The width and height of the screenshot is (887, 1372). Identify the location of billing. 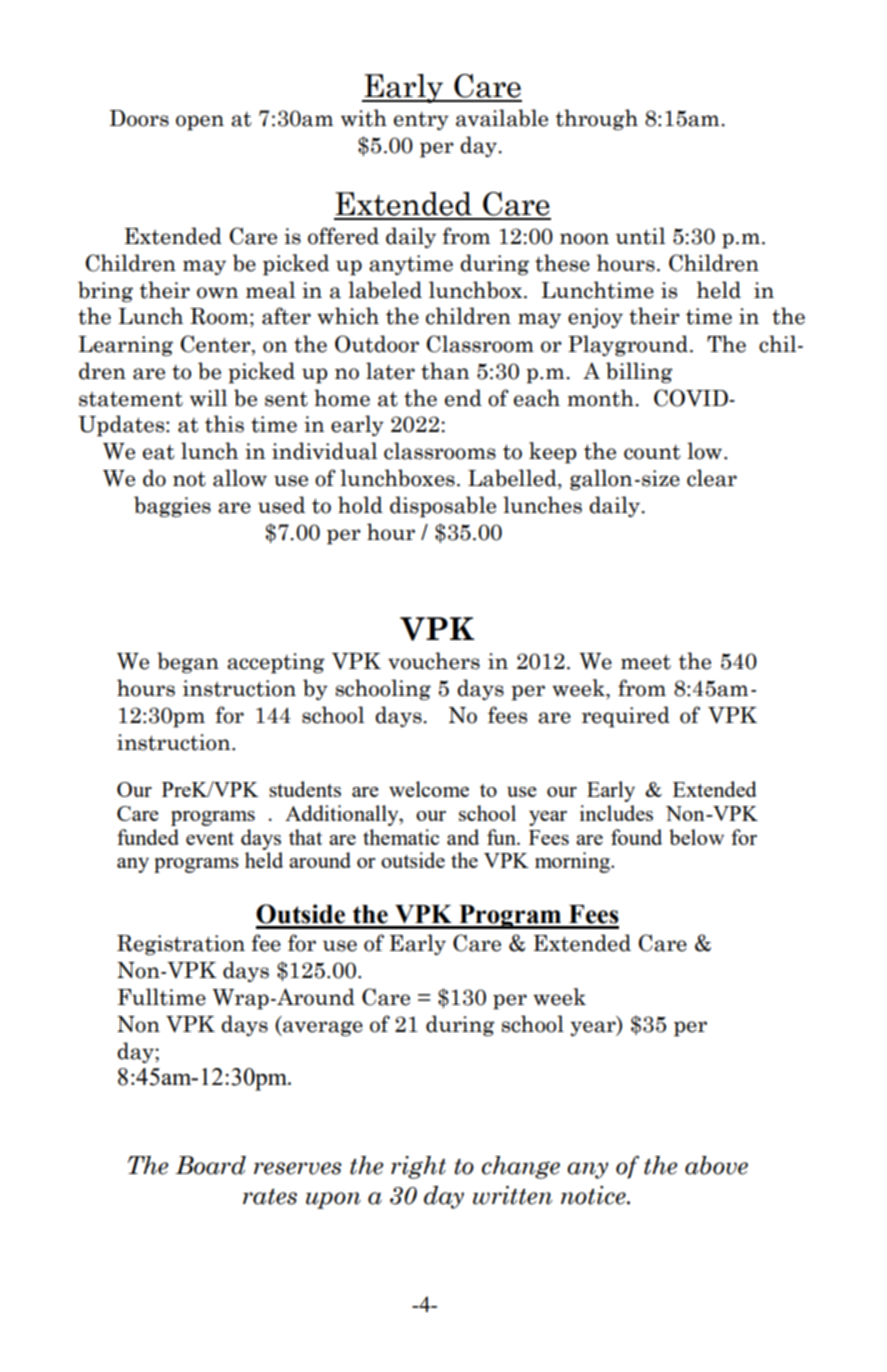
(639, 373).
